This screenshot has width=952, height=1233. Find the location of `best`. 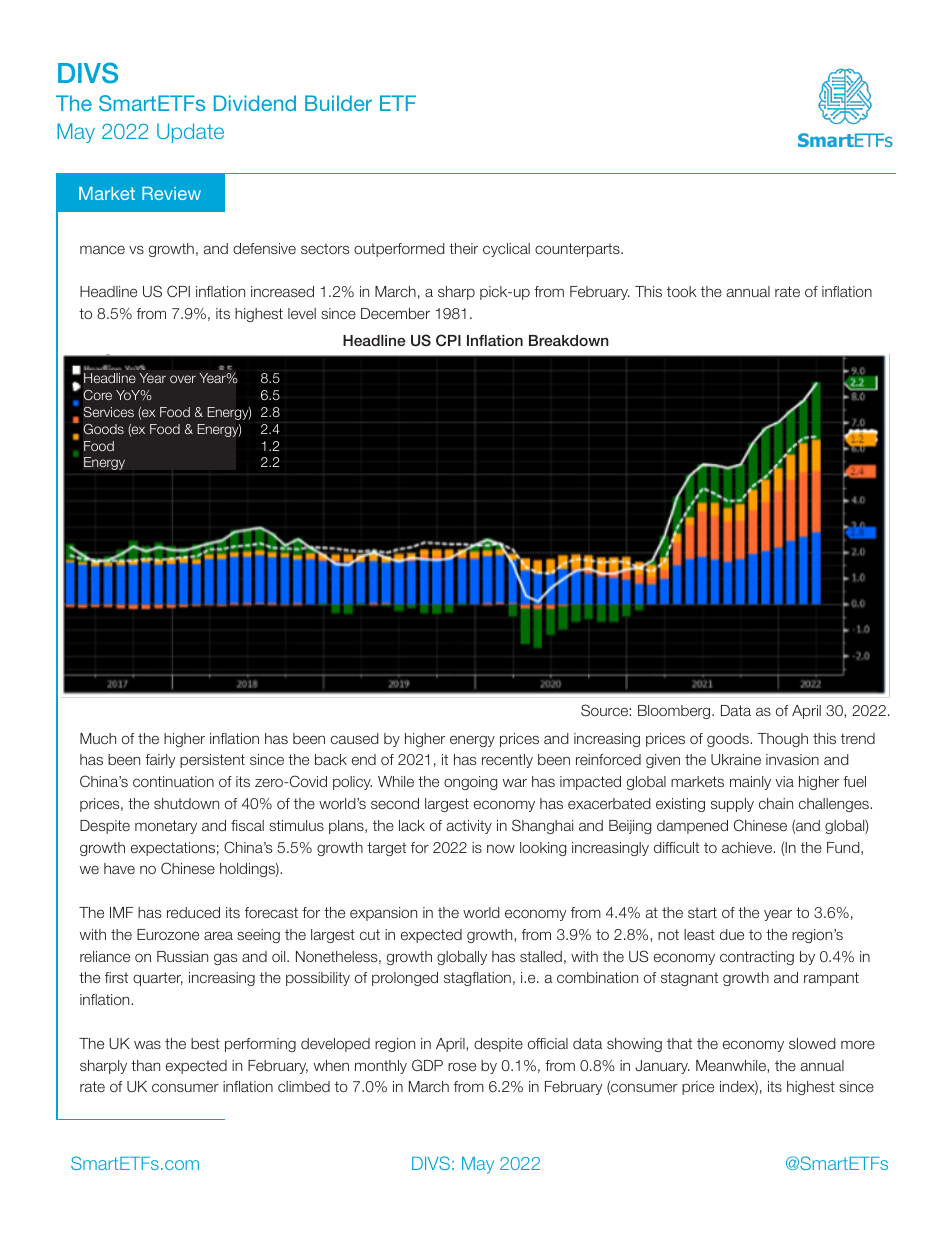

best is located at coordinates (205, 1043).
